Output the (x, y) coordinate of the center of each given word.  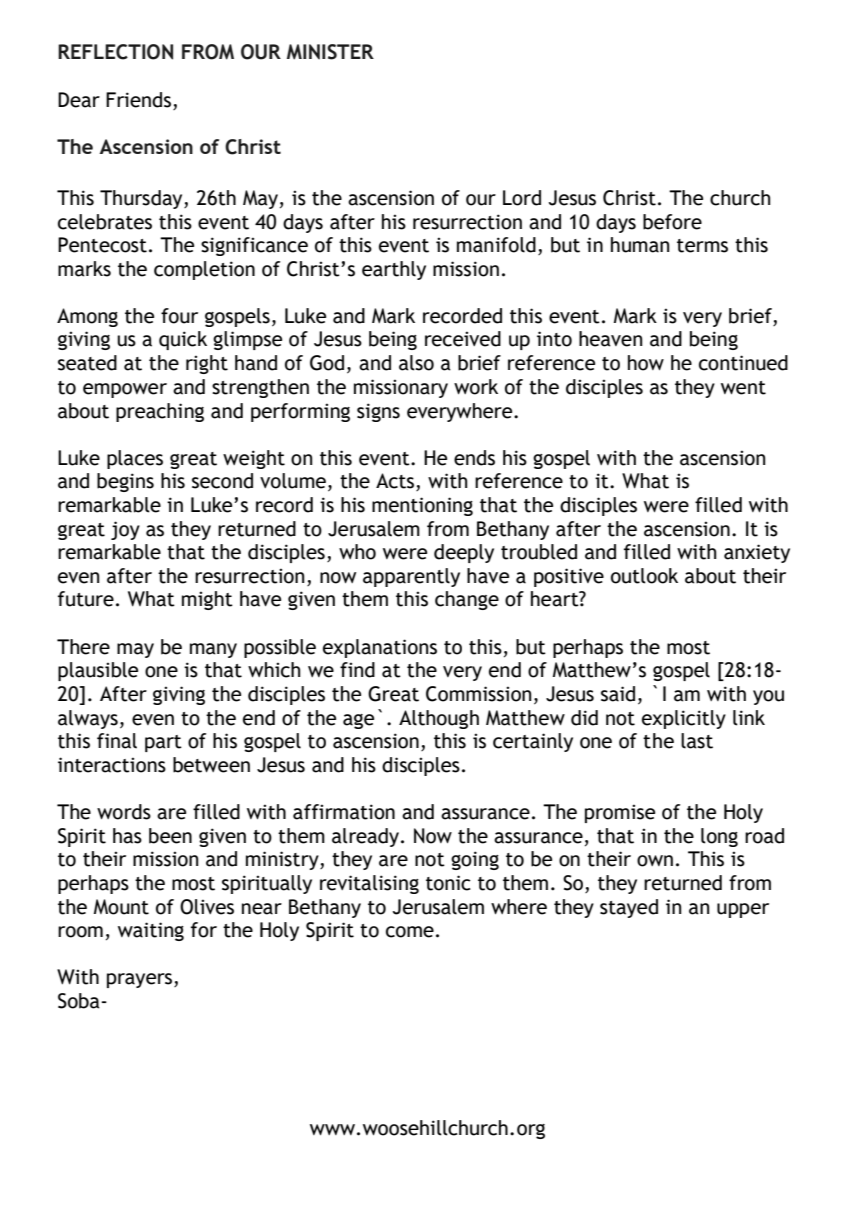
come (410, 932)
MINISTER (330, 52)
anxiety (757, 553)
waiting (151, 931)
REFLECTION (115, 52)
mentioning (422, 506)
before (672, 222)
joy (125, 530)
